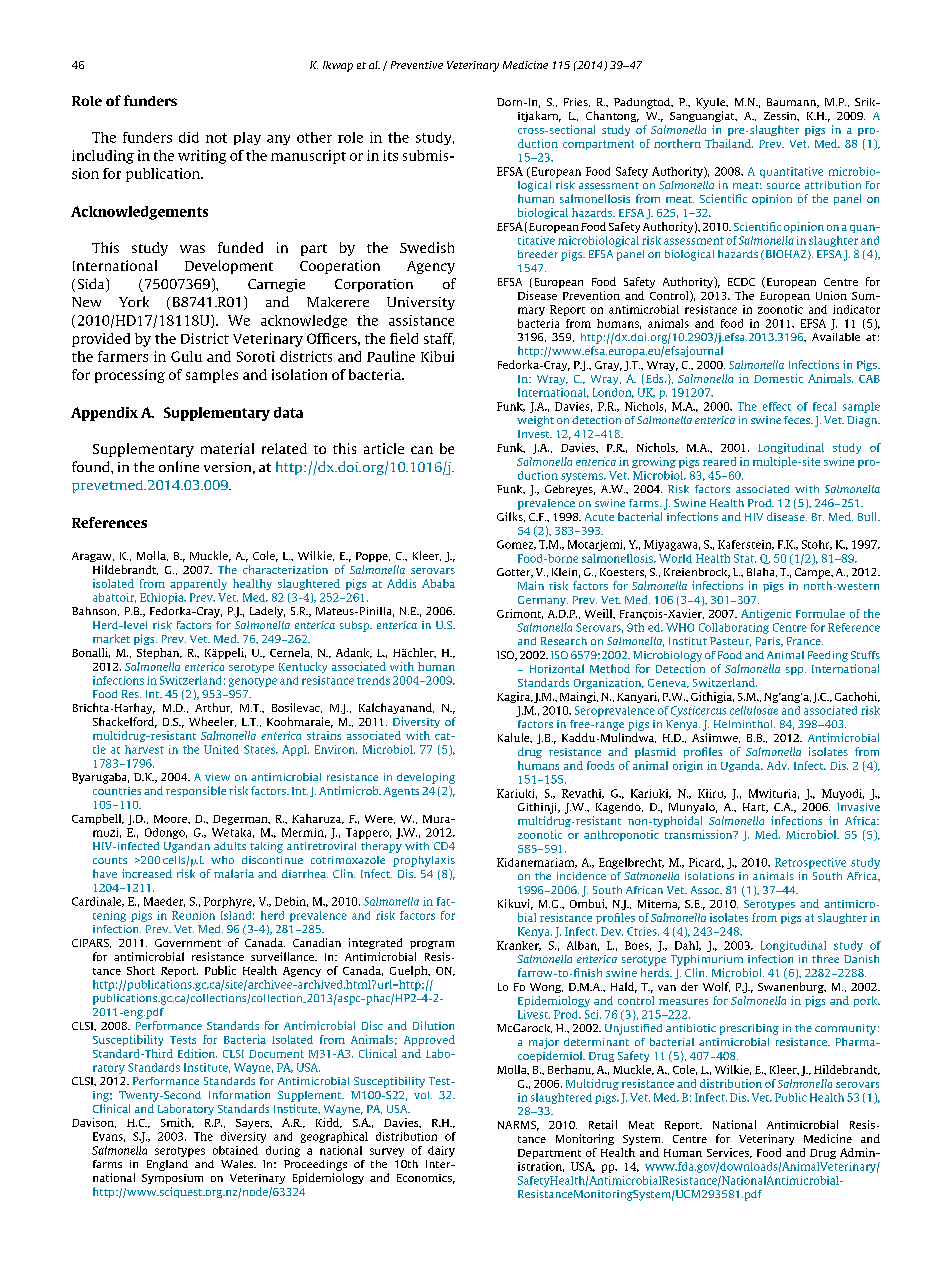 The image size is (944, 1288). I want to click on writing, so click(202, 157).
